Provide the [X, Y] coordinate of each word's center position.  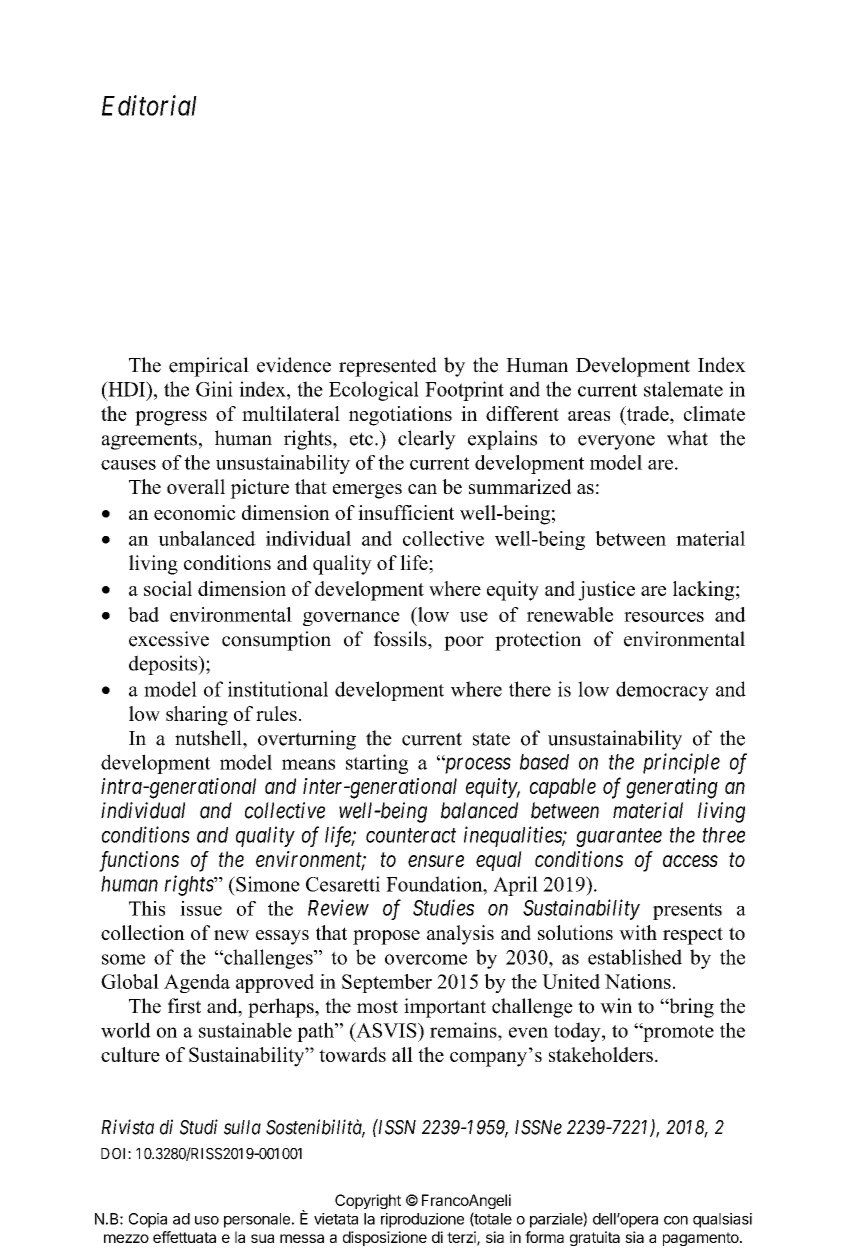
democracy [662, 691]
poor [464, 643]
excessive [169, 639]
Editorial [149, 105]
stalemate [683, 389]
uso [207, 1220]
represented [388, 367]
